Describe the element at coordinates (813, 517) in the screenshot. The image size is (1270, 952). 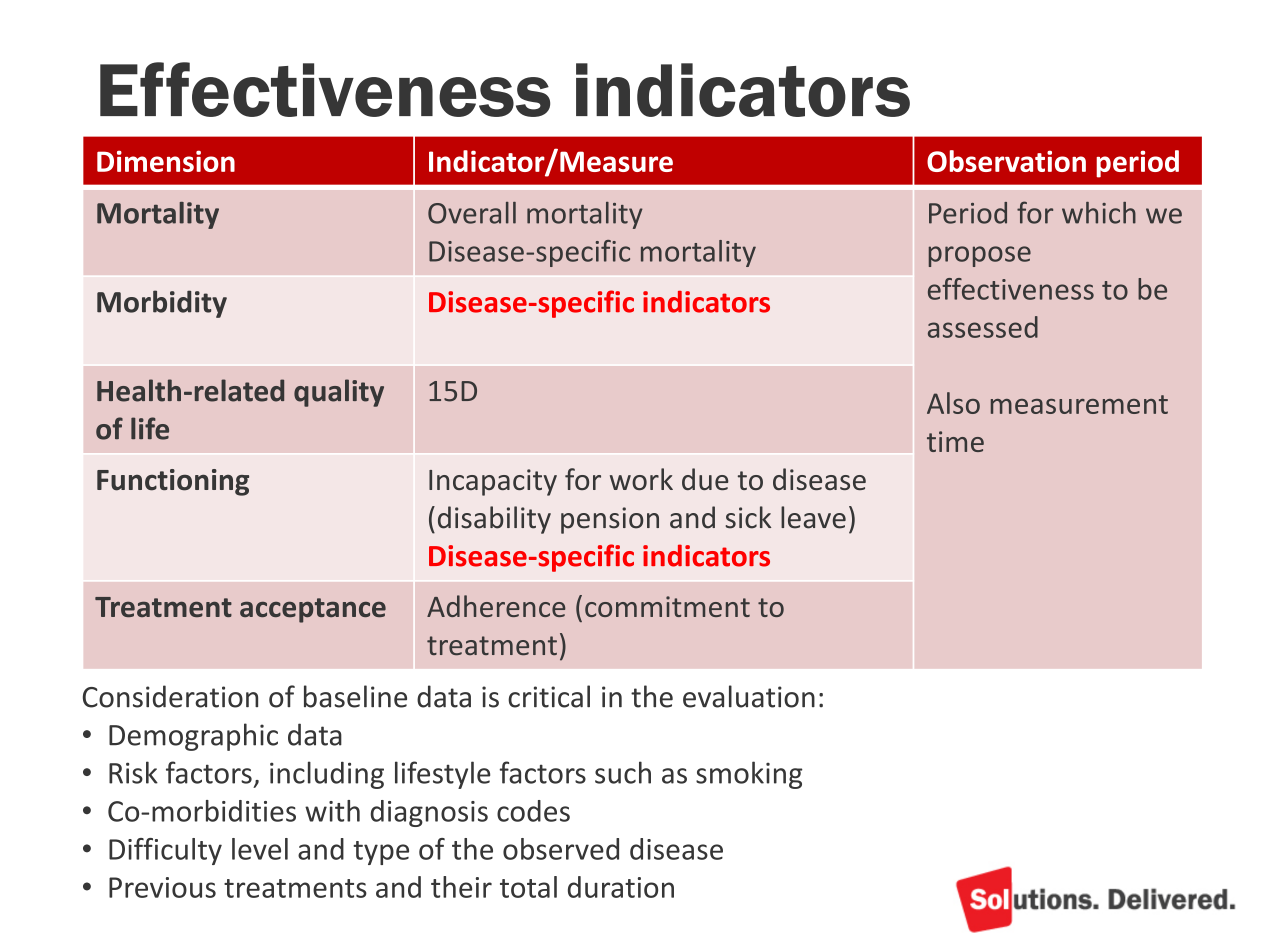
I see `leave` at that location.
